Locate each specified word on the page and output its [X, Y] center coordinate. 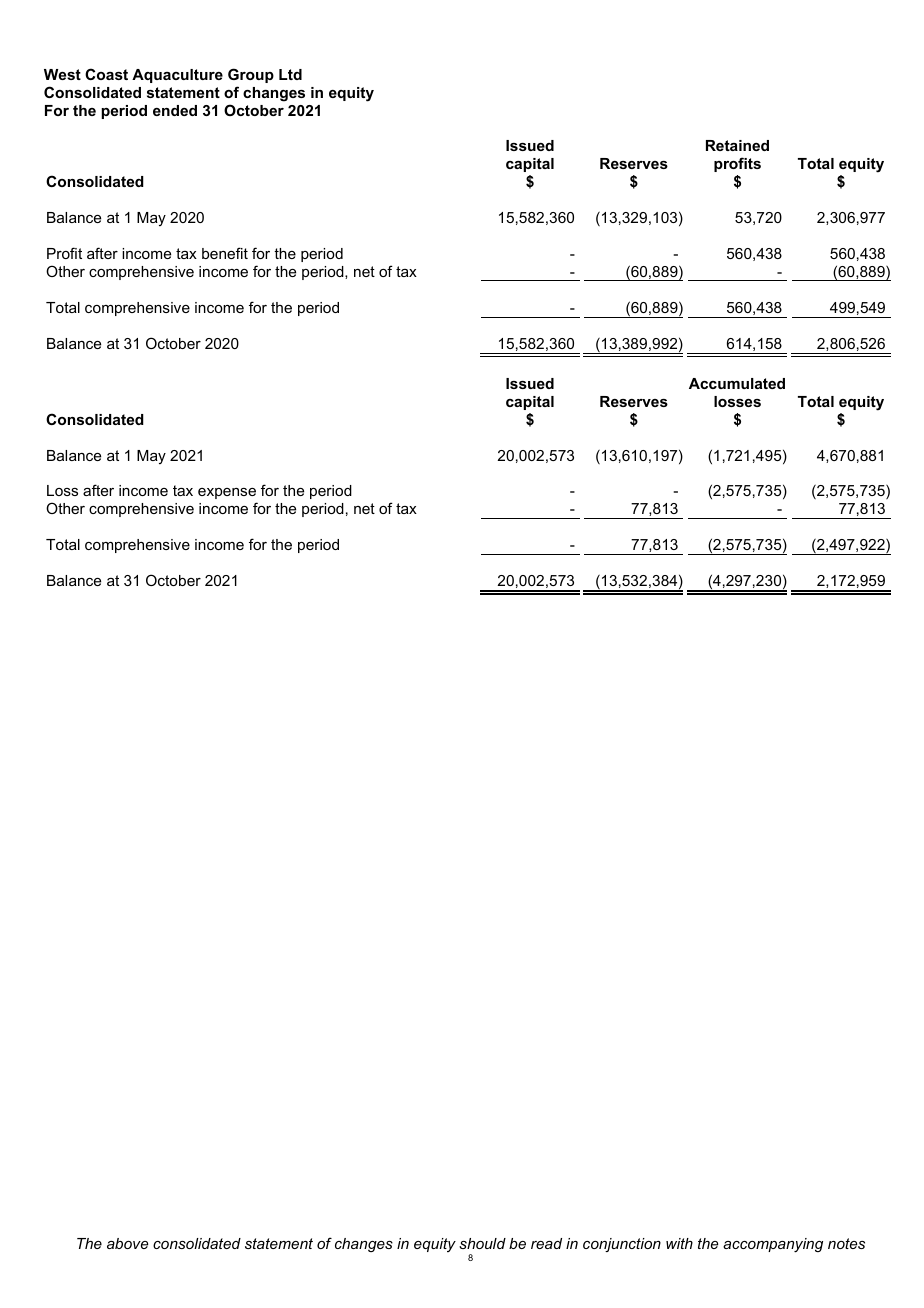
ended [175, 110]
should [482, 1243]
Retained [737, 145]
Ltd [290, 74]
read [546, 1243]
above [127, 1243]
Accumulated [737, 383]
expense [227, 493]
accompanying [773, 1245]
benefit [225, 253]
